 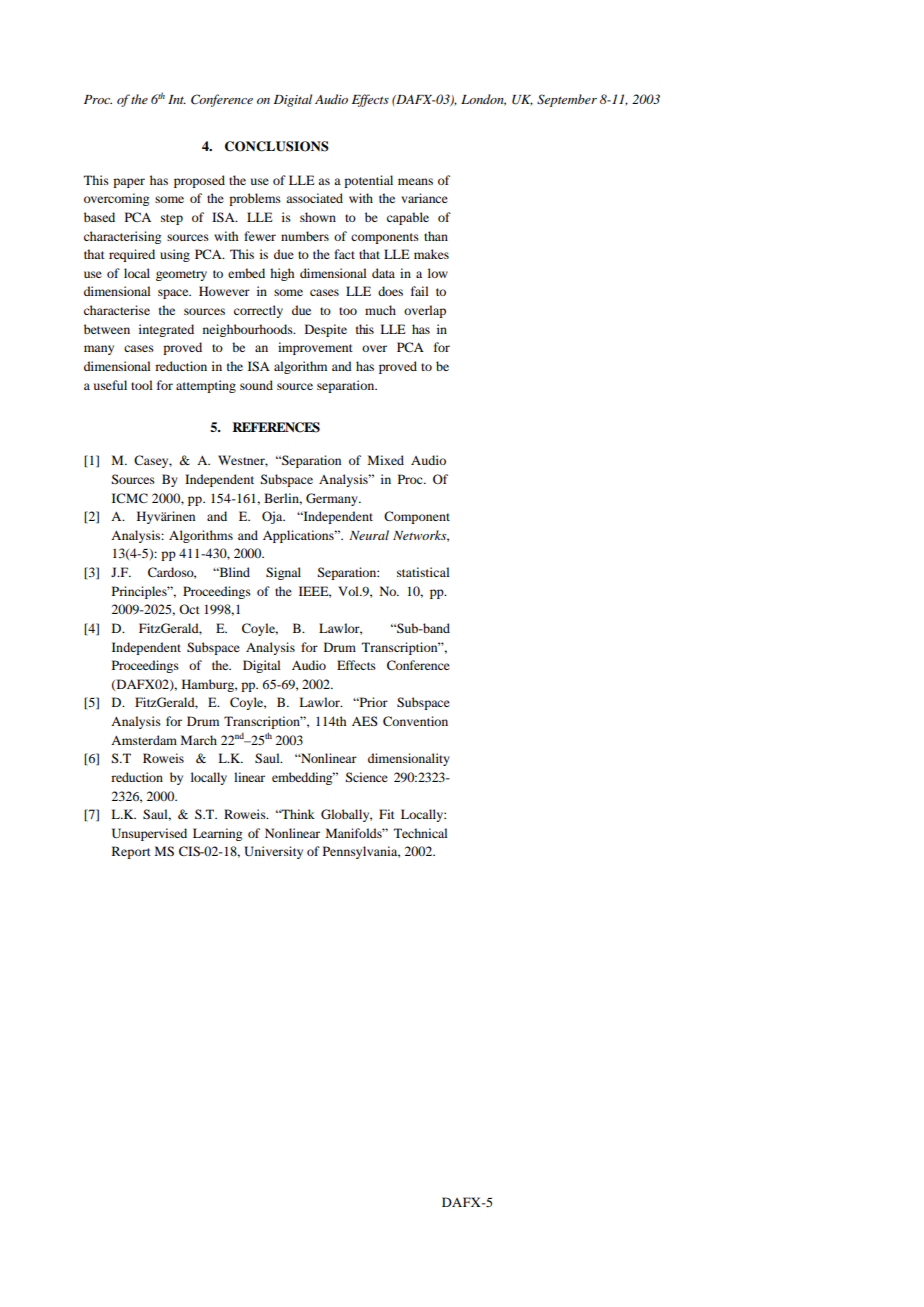 What do you see at coordinates (567, 100) in the screenshot?
I see `September` at bounding box center [567, 100].
